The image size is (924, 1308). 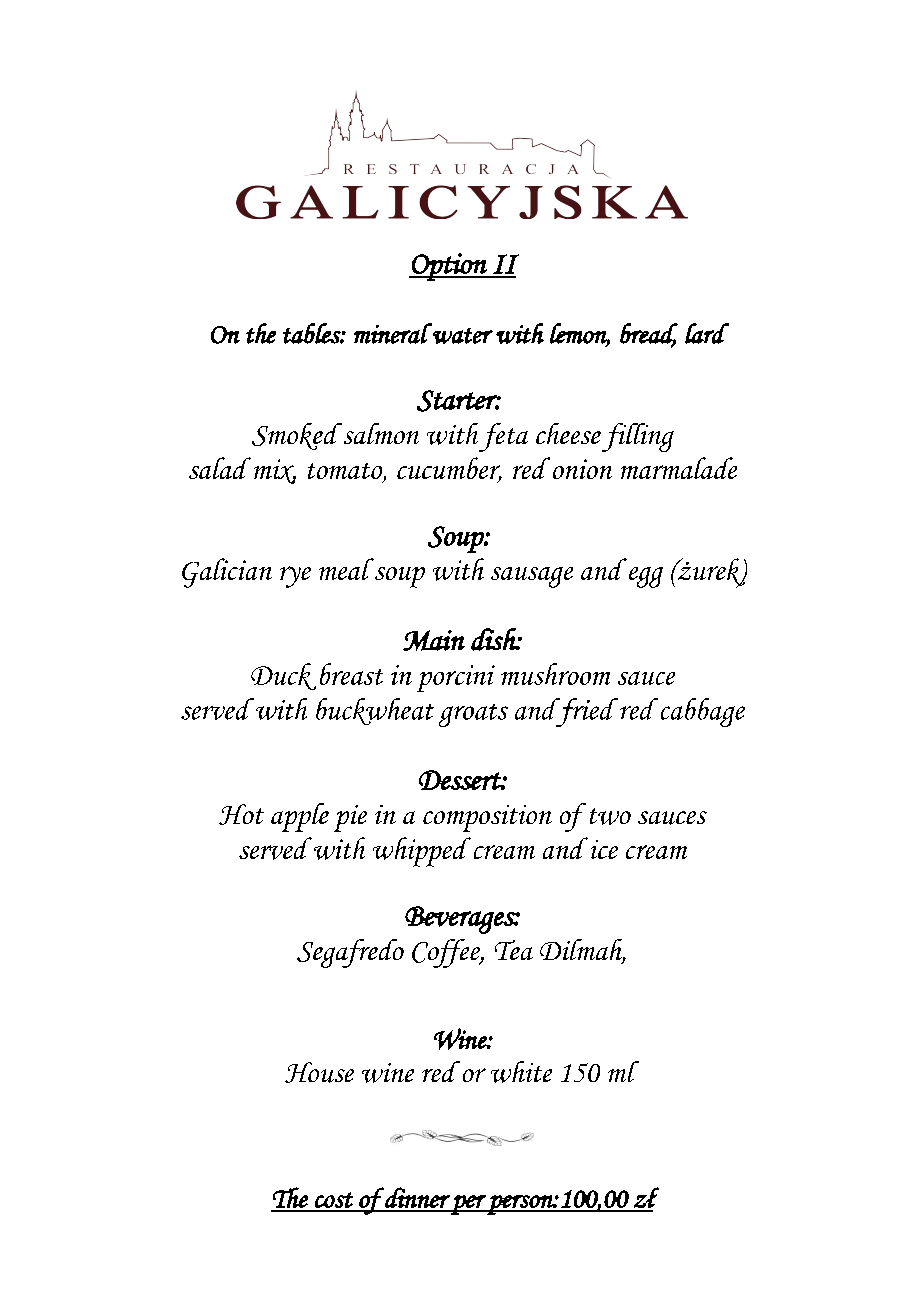 What do you see at coordinates (319, 1072) in the page?
I see `House` at bounding box center [319, 1072].
